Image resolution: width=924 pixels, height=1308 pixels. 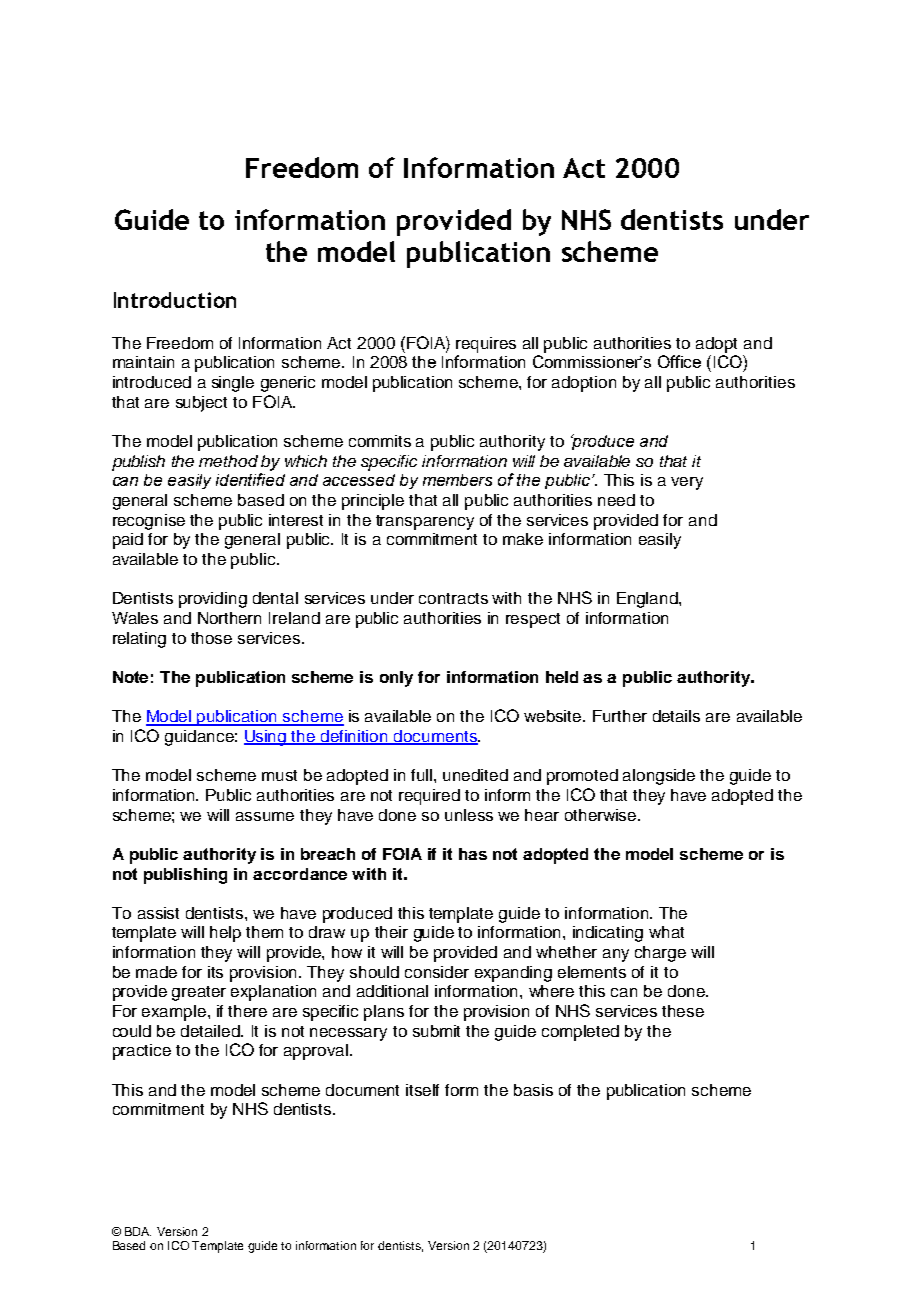 What do you see at coordinates (175, 300) in the screenshot?
I see `Introduction` at bounding box center [175, 300].
